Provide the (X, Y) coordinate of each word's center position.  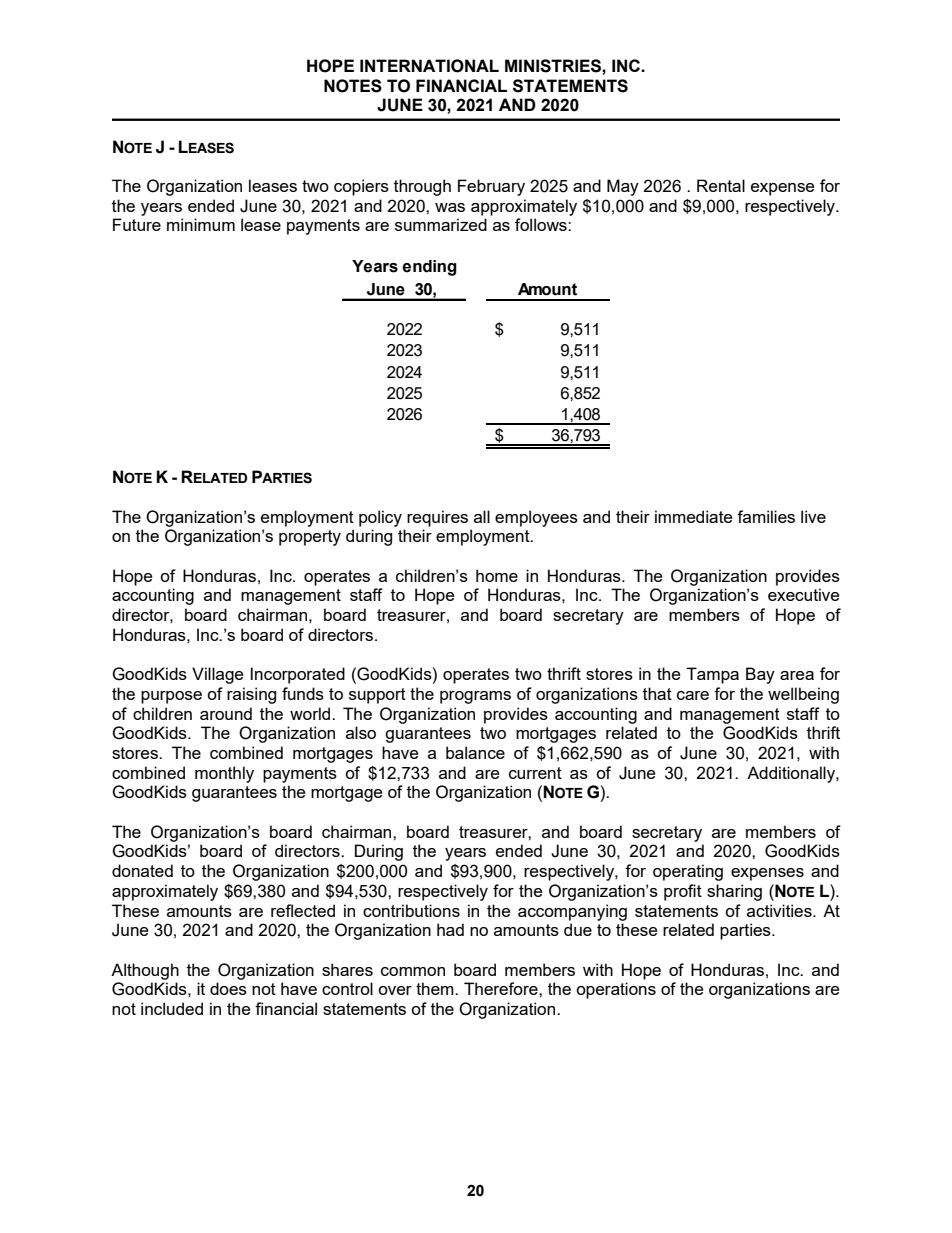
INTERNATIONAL (429, 66)
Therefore (502, 988)
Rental (721, 185)
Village (217, 675)
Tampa (712, 675)
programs (475, 697)
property (310, 538)
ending (429, 268)
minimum (201, 224)
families (766, 516)
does (228, 988)
